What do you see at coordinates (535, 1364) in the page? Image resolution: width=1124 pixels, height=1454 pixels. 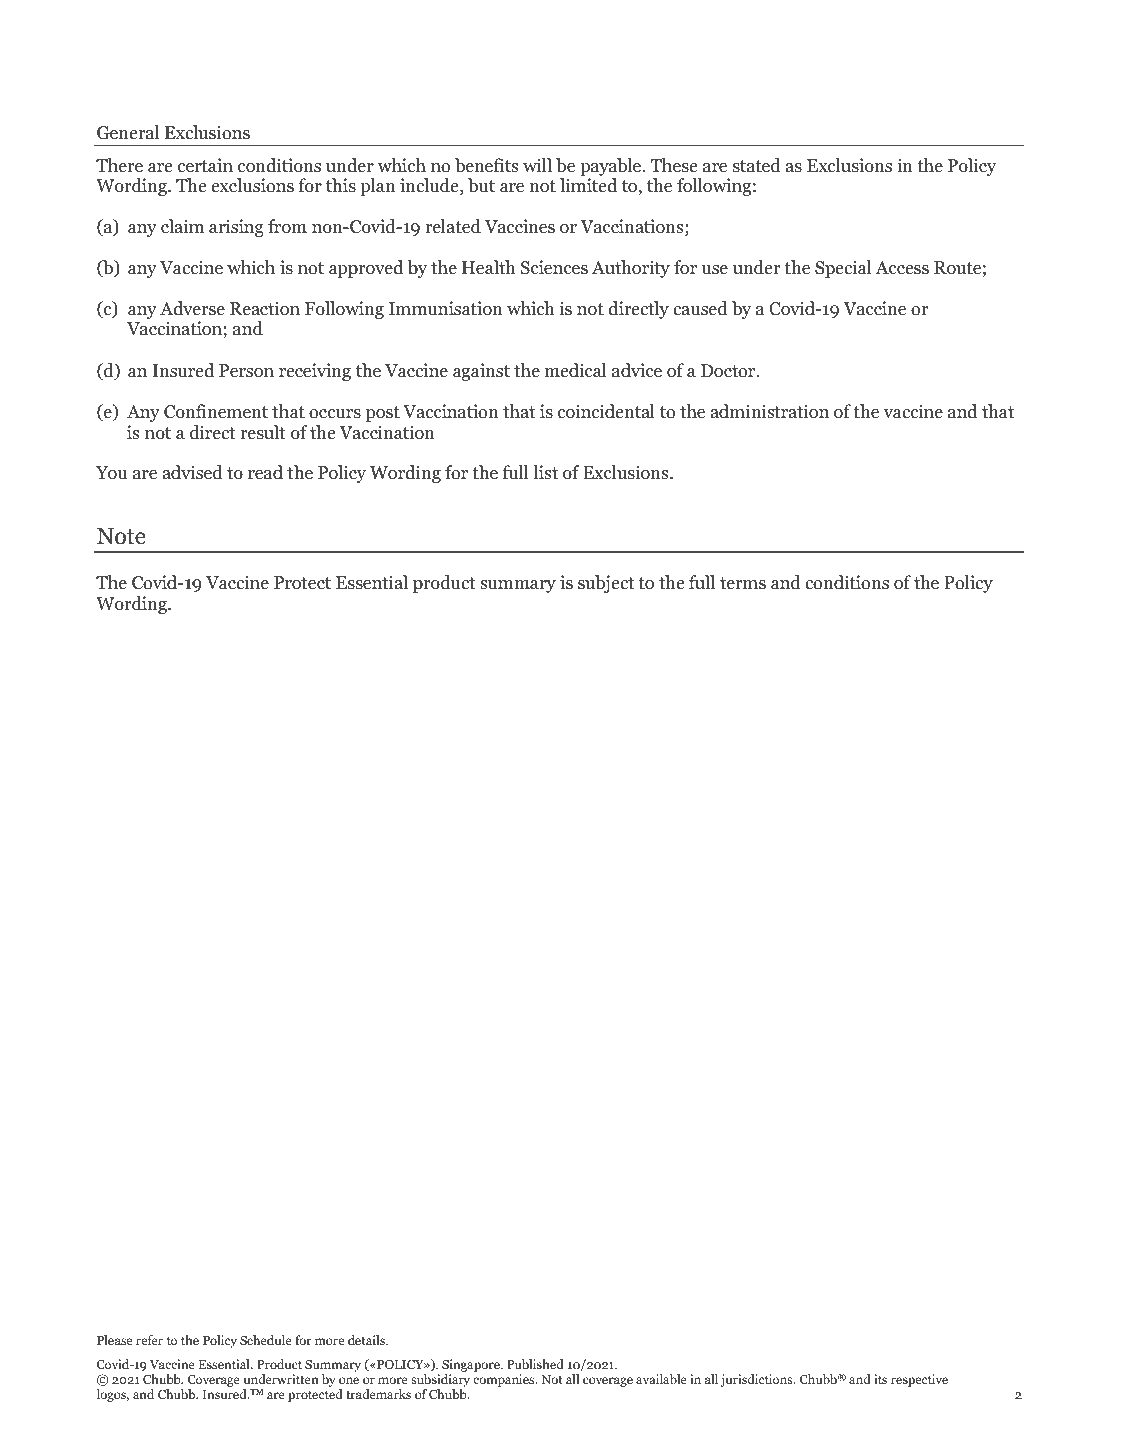 I see `Published` at bounding box center [535, 1364].
